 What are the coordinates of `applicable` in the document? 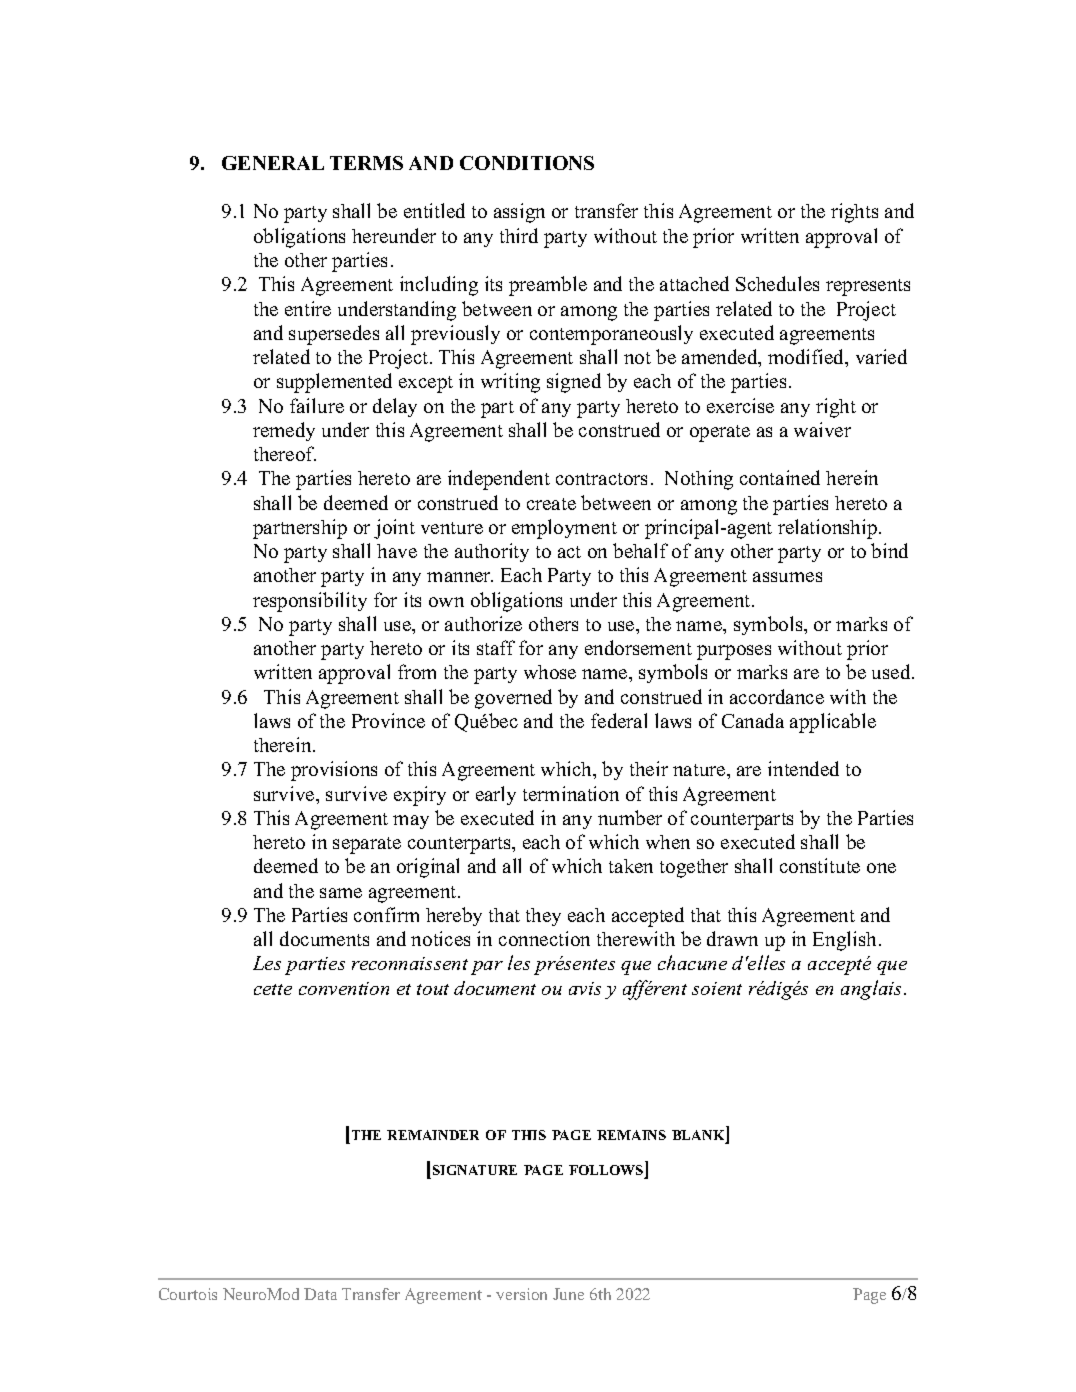 It's located at (833, 723).
